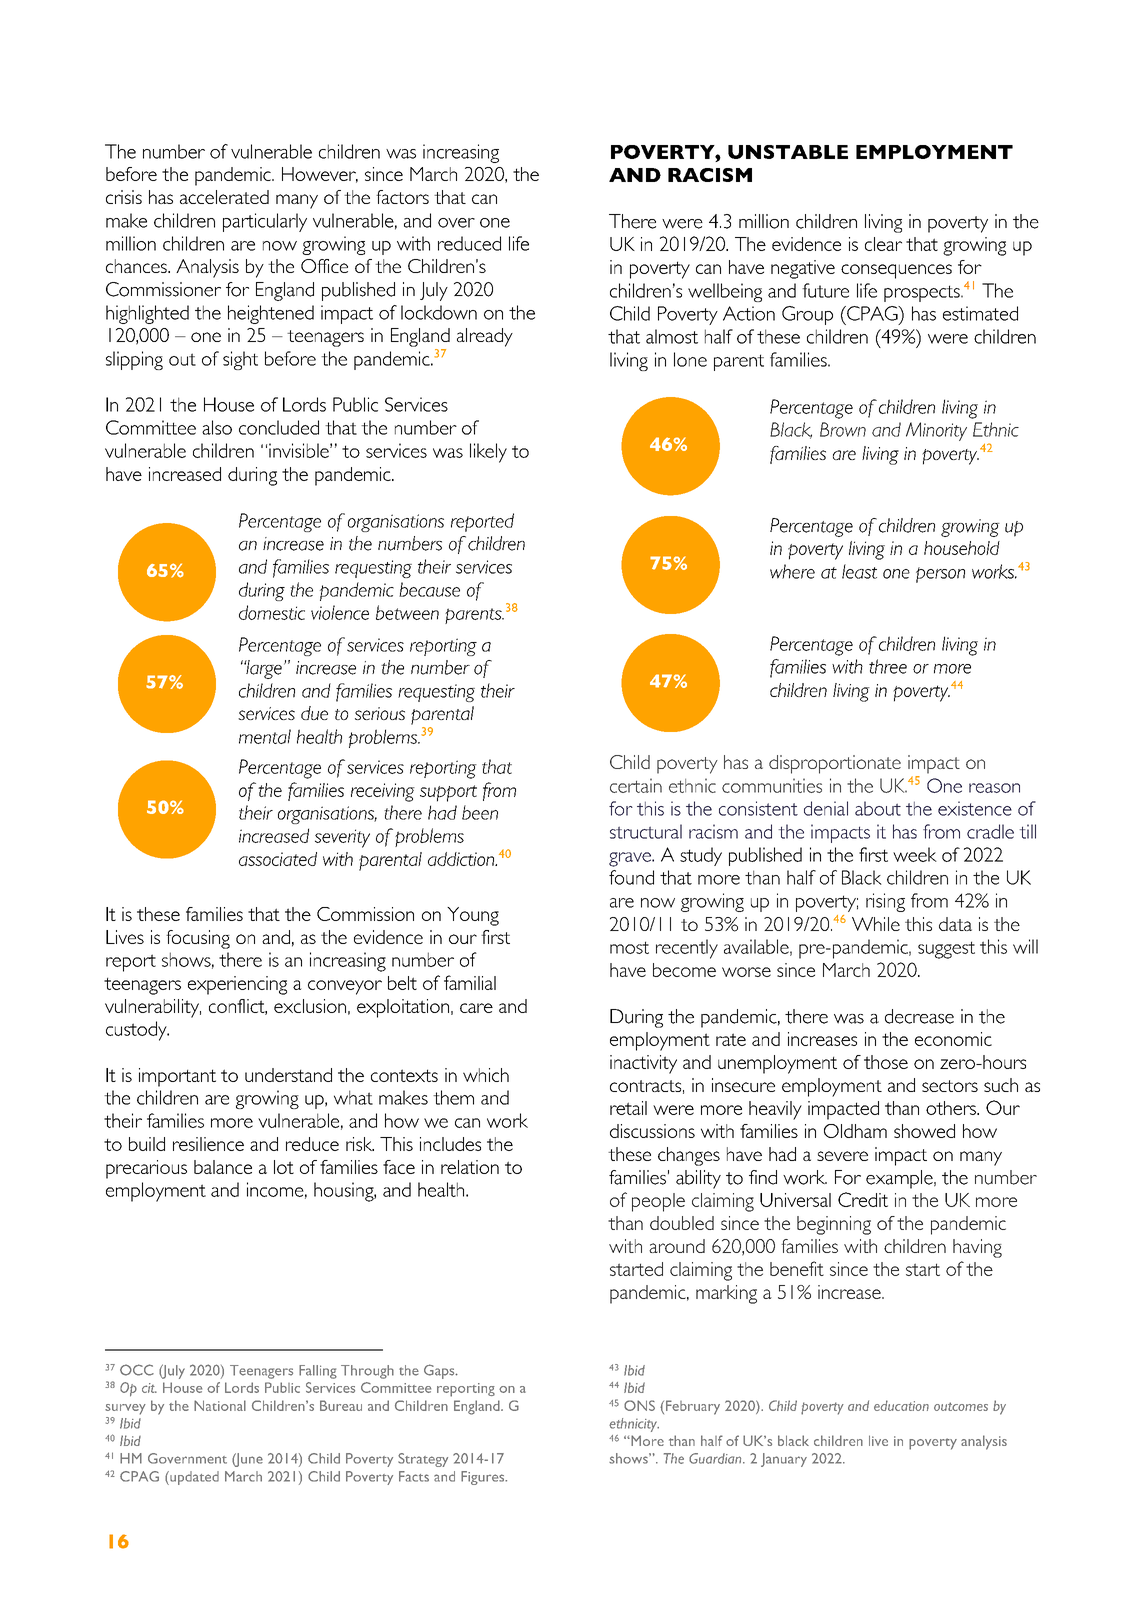  Describe the element at coordinates (878, 808) in the image. I see `about` at that location.
